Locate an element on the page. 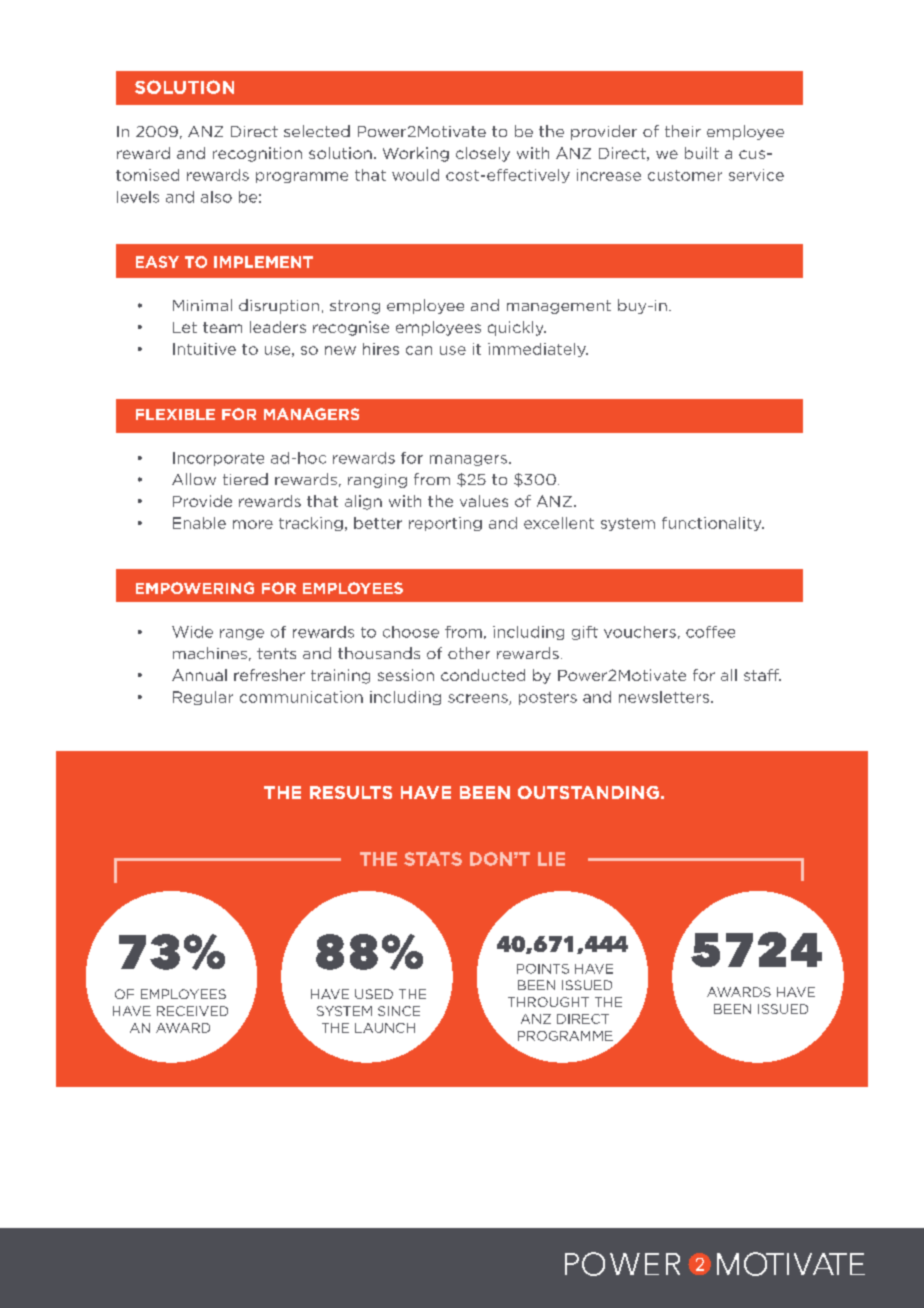 The width and height of the page is (924, 1308). SINCE is located at coordinates (399, 1011).
